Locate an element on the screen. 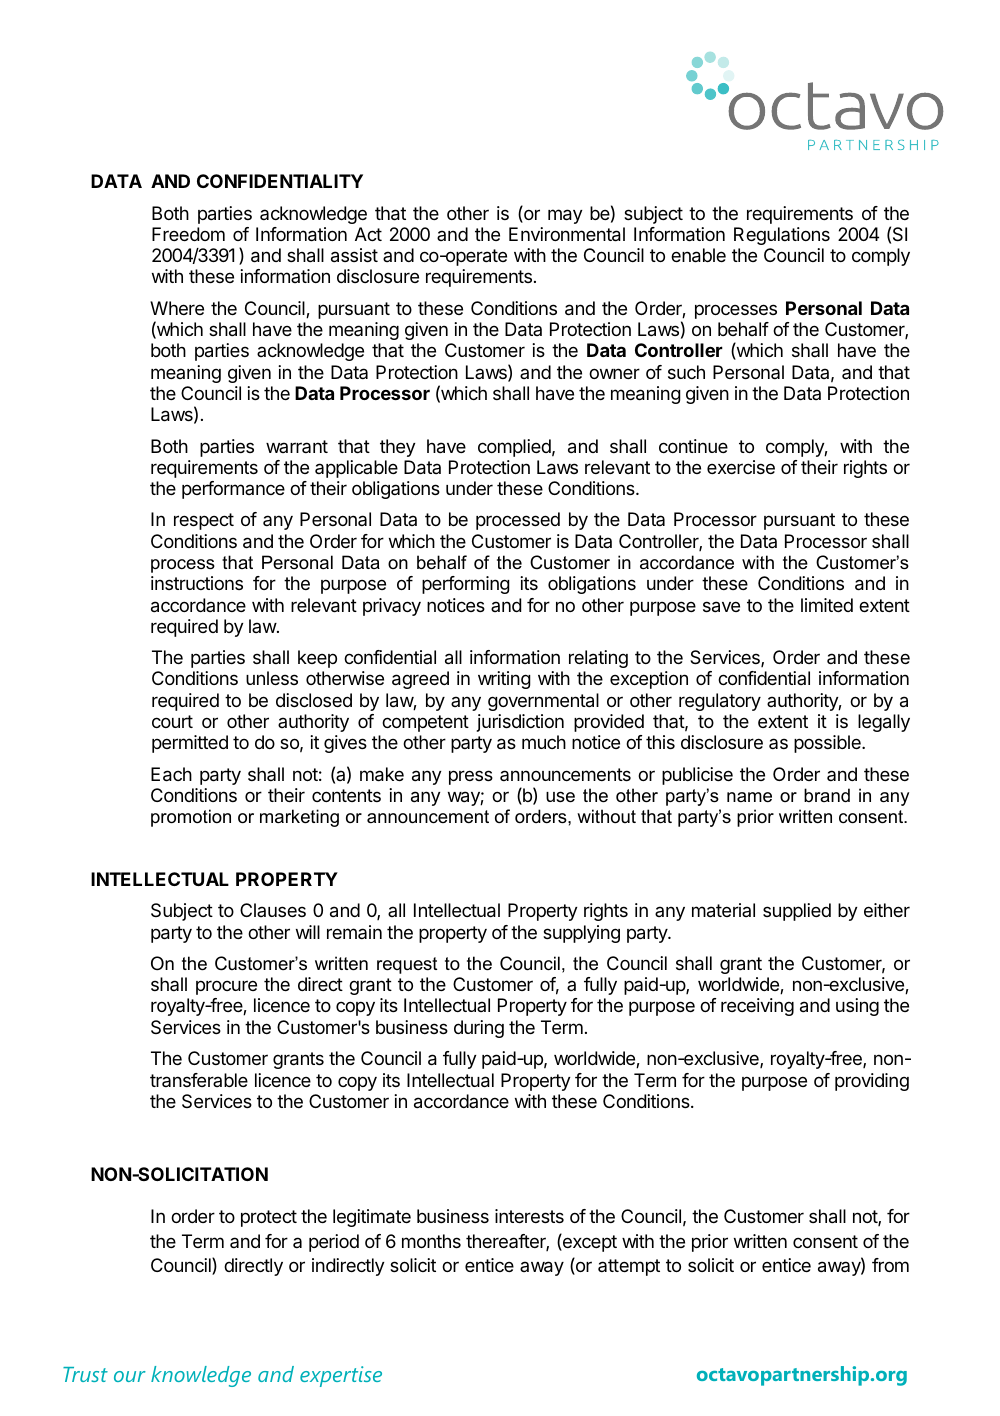  Where is located at coordinates (177, 308).
